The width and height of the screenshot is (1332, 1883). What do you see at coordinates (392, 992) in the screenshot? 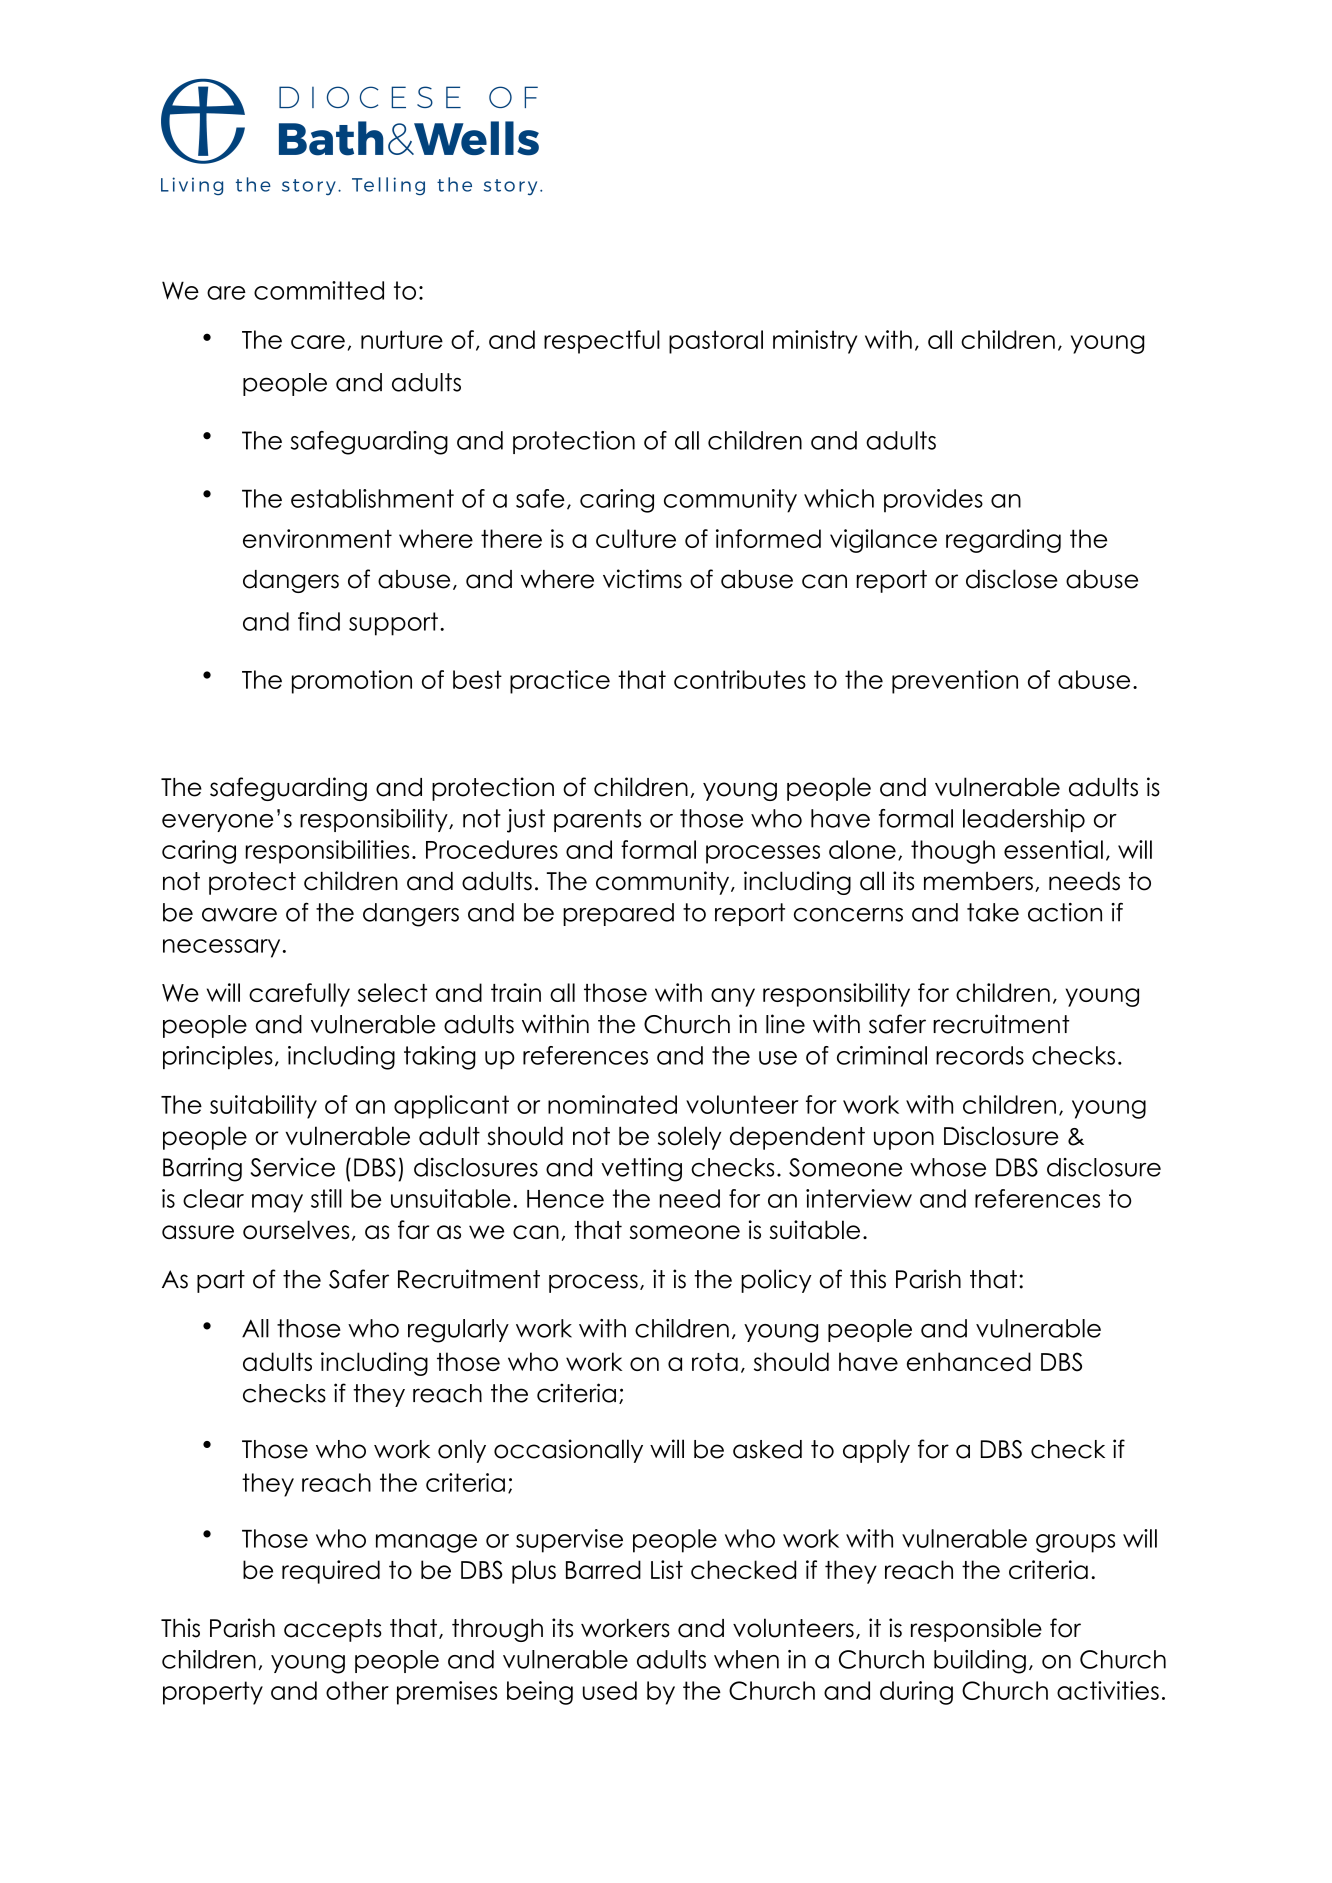
I see `select` at bounding box center [392, 992].
